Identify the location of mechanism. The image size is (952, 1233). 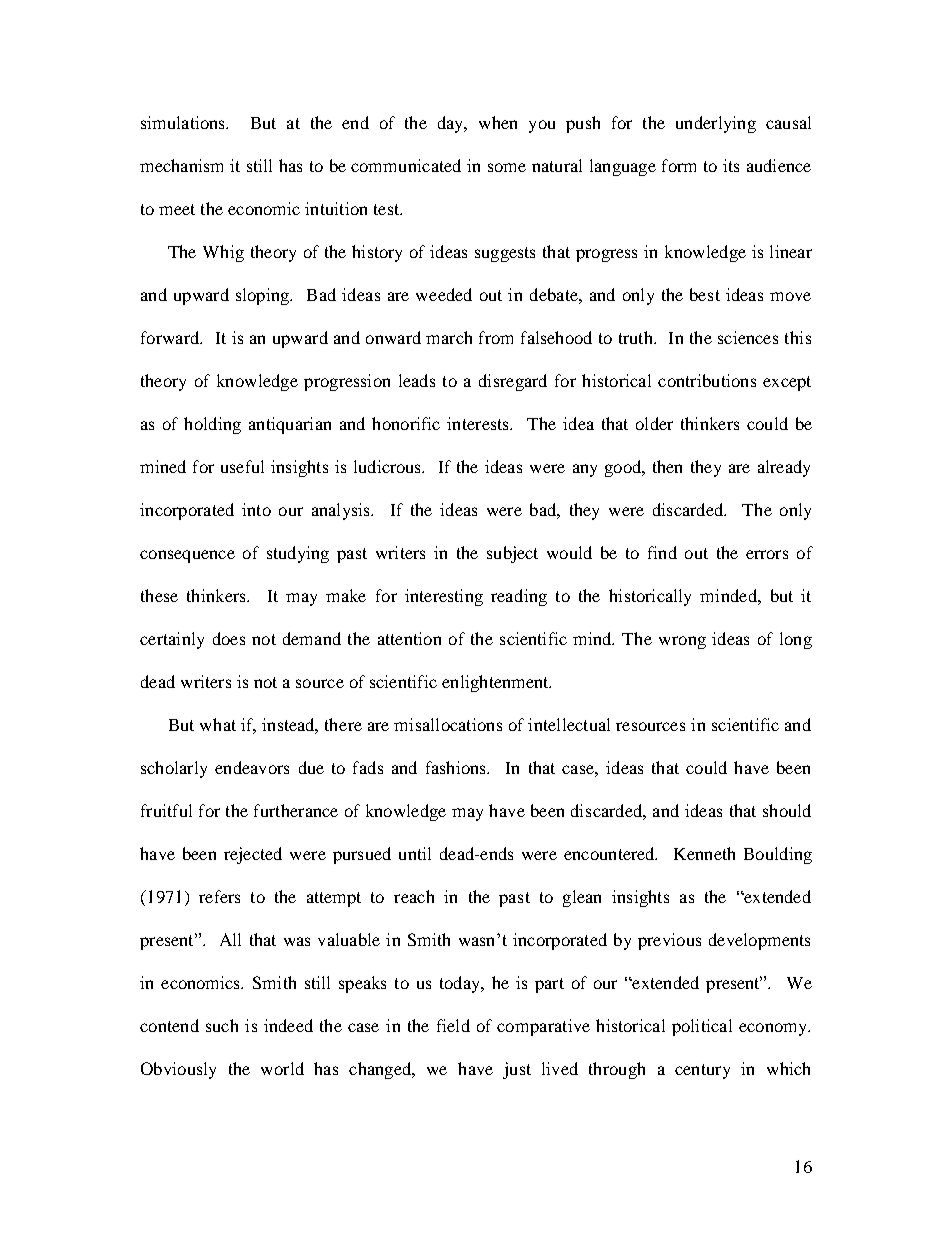
(181, 165).
